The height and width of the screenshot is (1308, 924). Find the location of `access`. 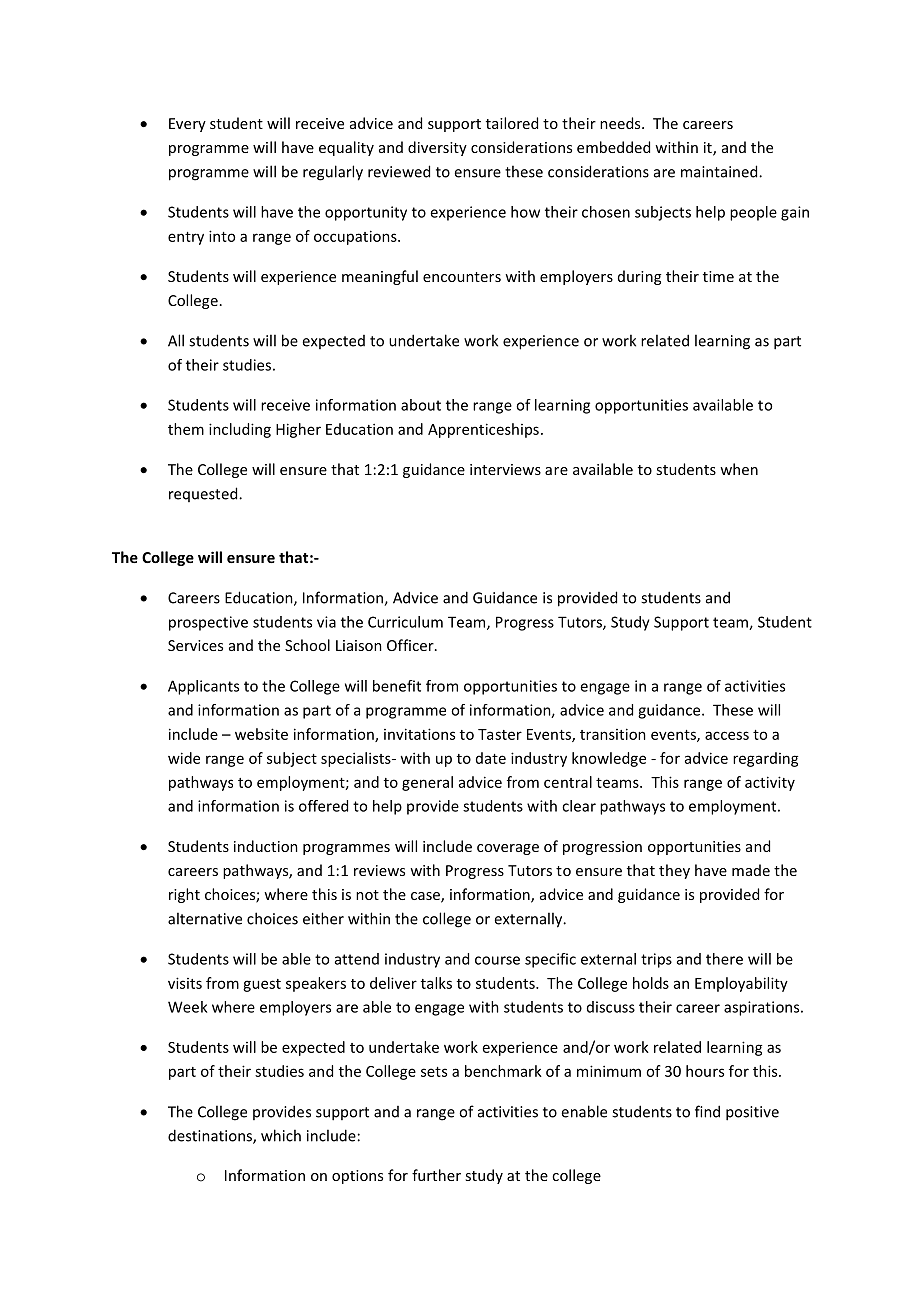

access is located at coordinates (727, 735).
